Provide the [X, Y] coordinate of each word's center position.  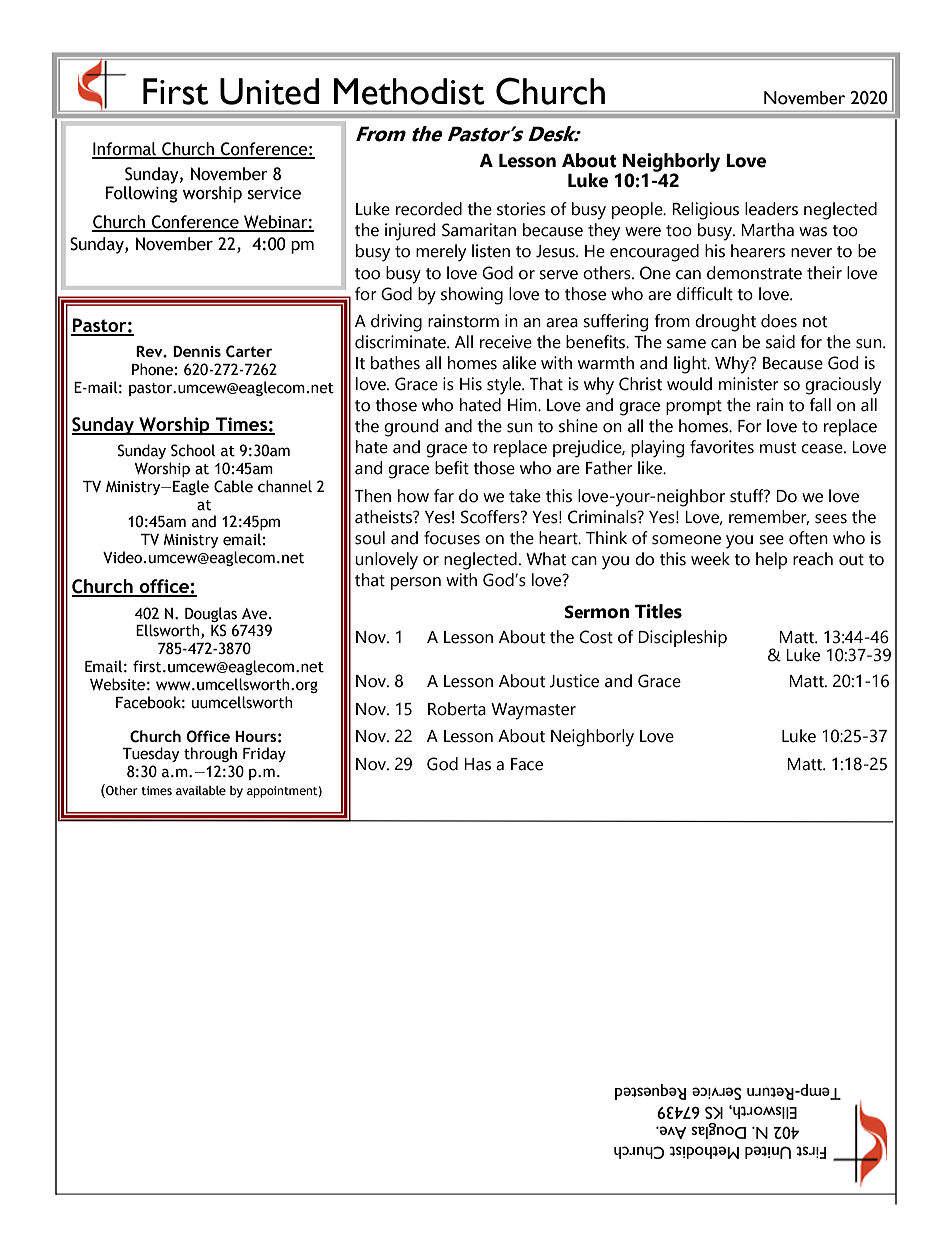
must [778, 448]
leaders [771, 209]
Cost [596, 637]
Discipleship [682, 638]
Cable [233, 486]
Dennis [197, 351]
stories [521, 209]
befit [452, 468]
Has [477, 764]
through [210, 754]
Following [141, 194]
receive [506, 342]
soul [370, 538]
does [779, 321]
